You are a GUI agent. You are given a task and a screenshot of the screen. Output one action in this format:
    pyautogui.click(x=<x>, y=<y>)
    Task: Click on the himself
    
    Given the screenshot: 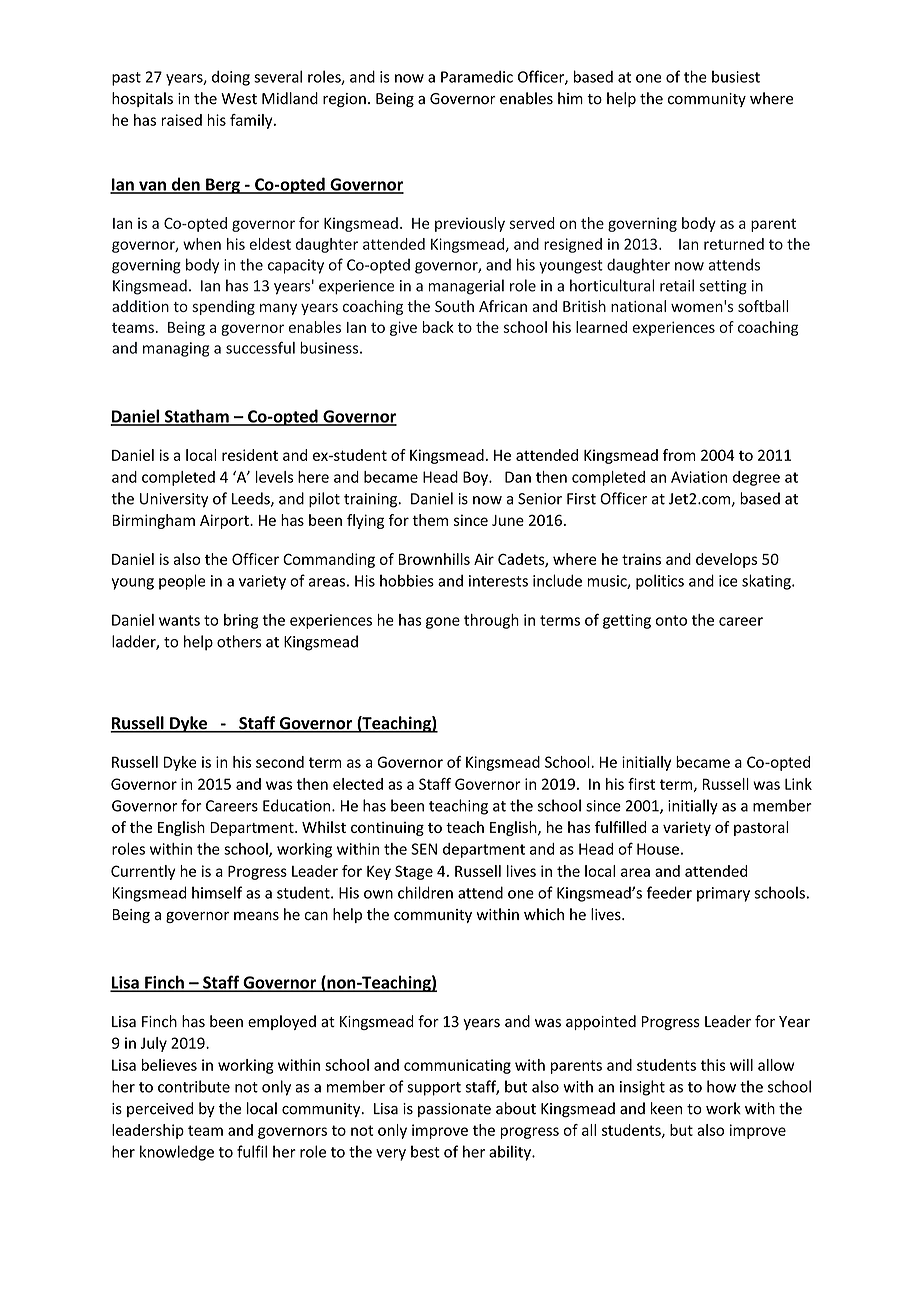 What is the action you would take?
    pyautogui.click(x=217, y=892)
